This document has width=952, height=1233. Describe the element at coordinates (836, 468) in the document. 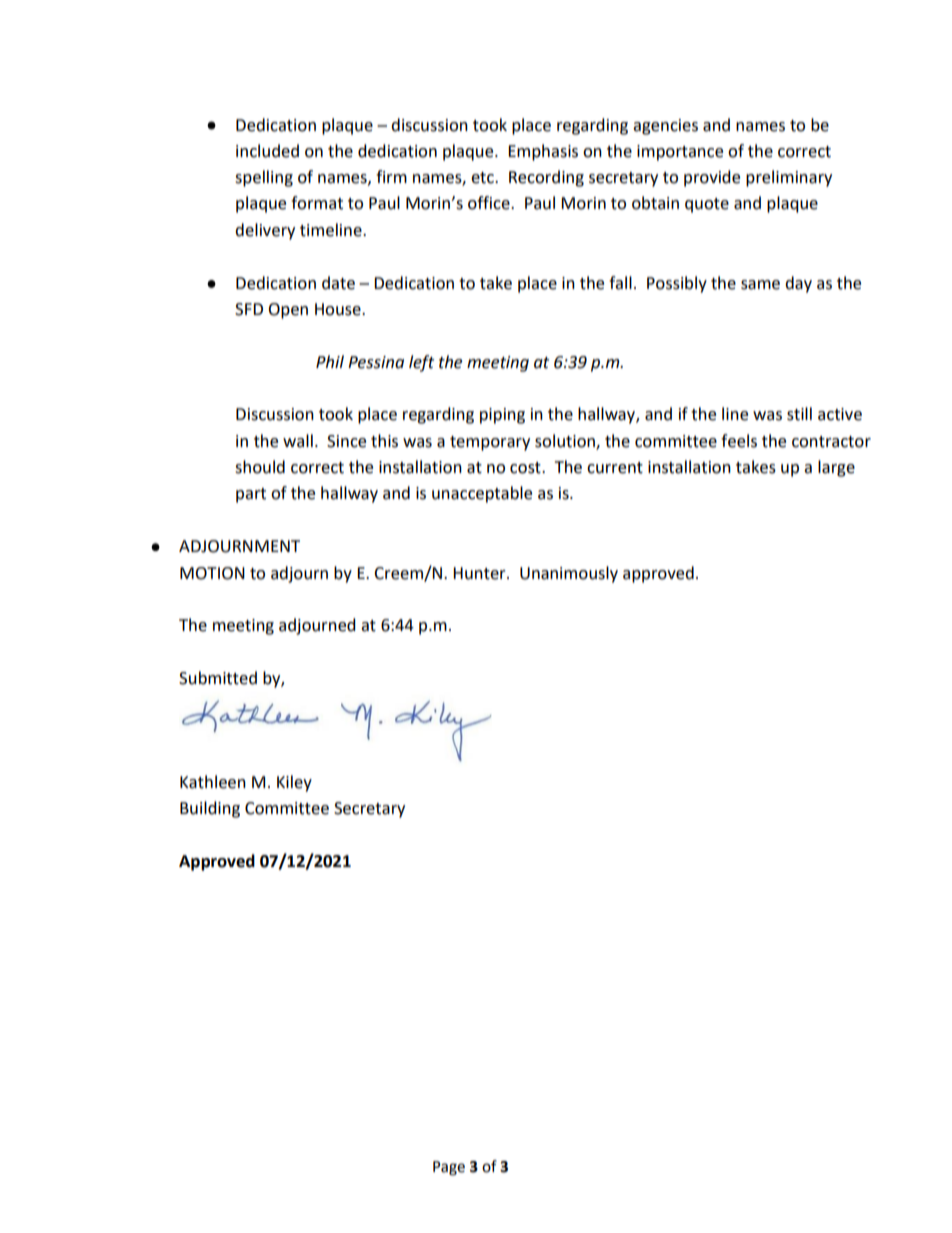

I see `large` at that location.
